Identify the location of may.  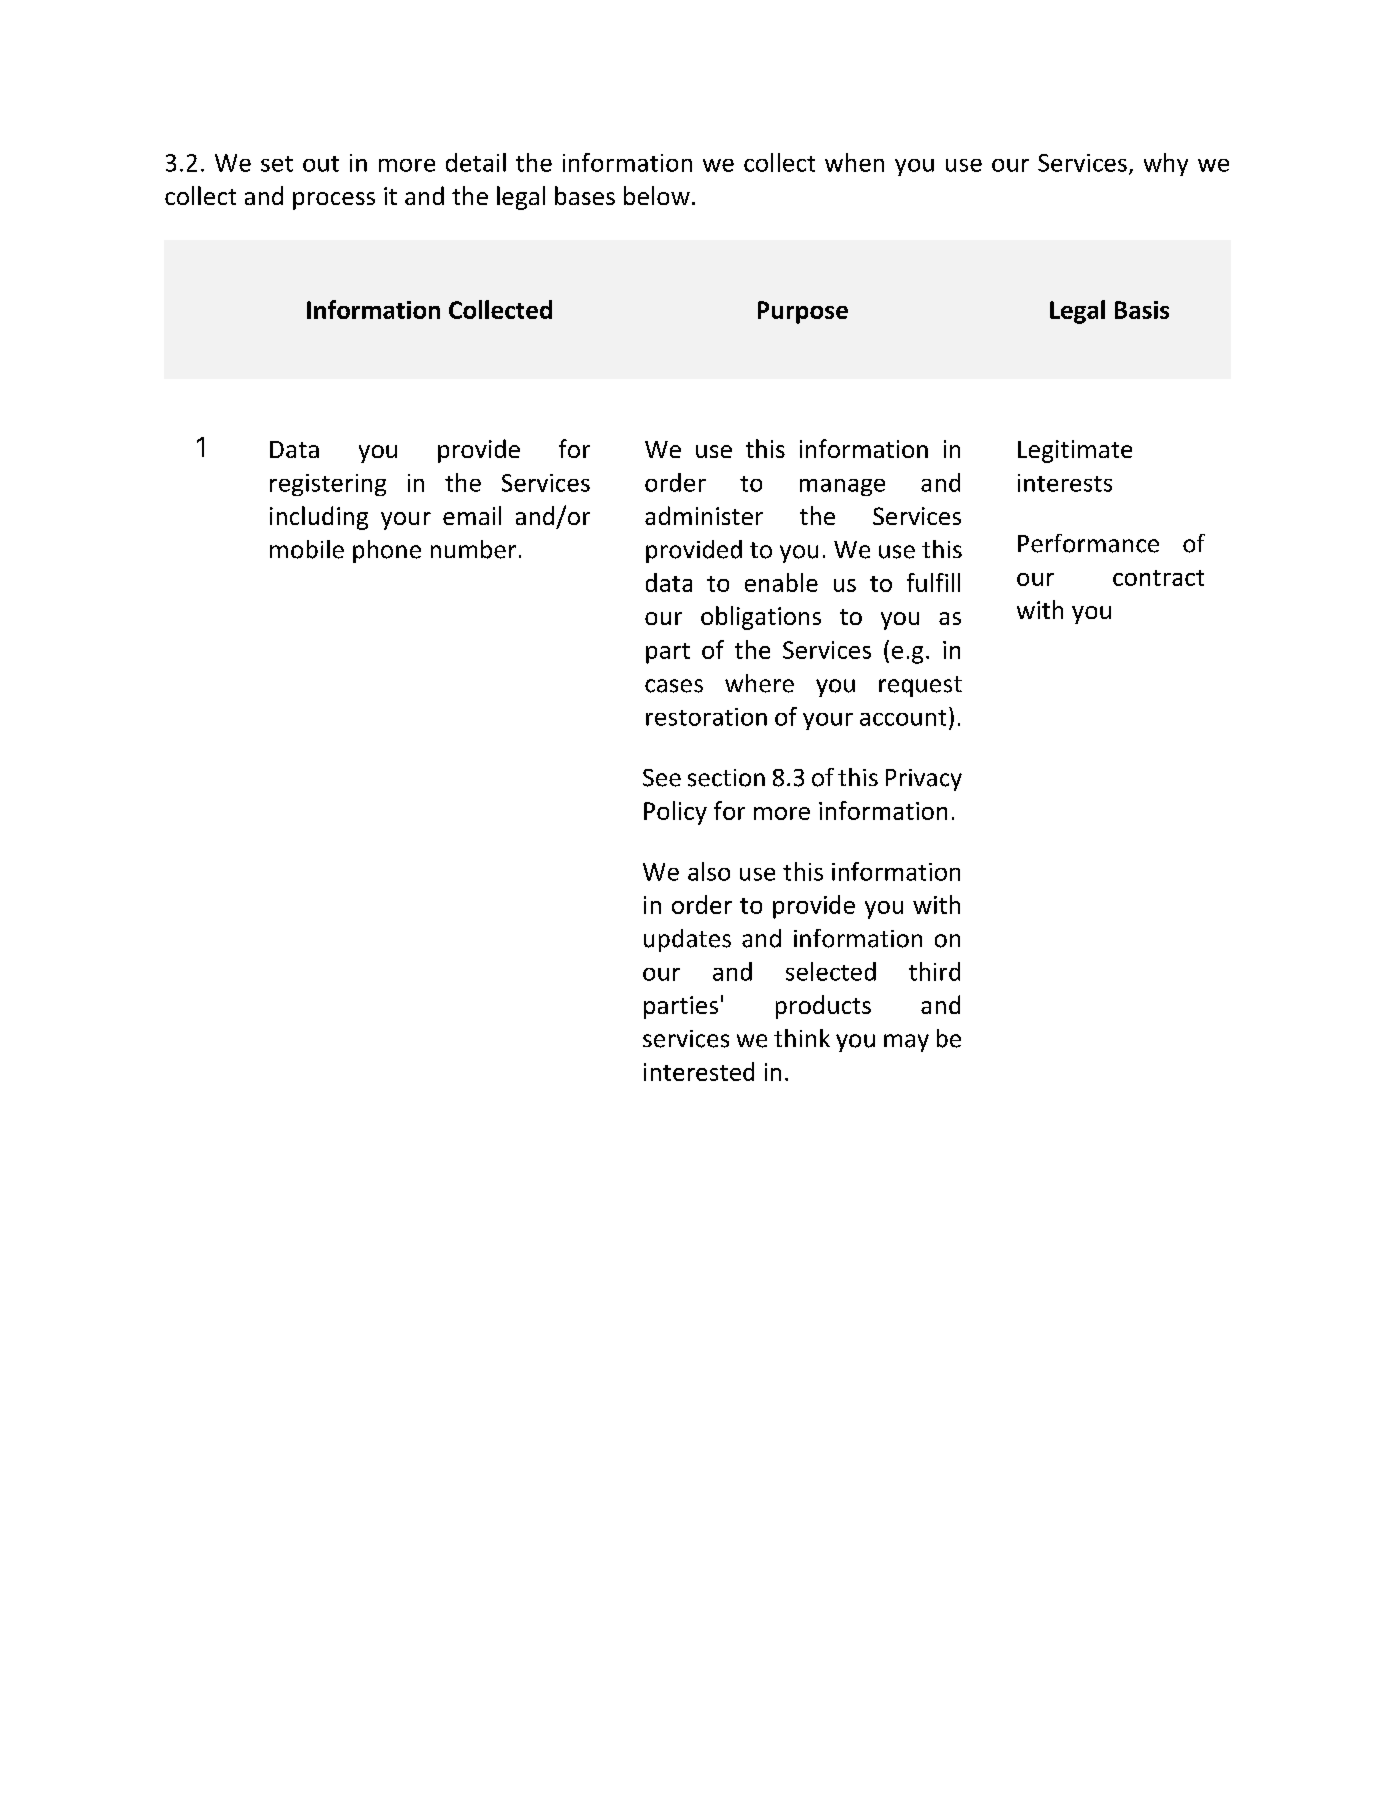
(906, 1043).
